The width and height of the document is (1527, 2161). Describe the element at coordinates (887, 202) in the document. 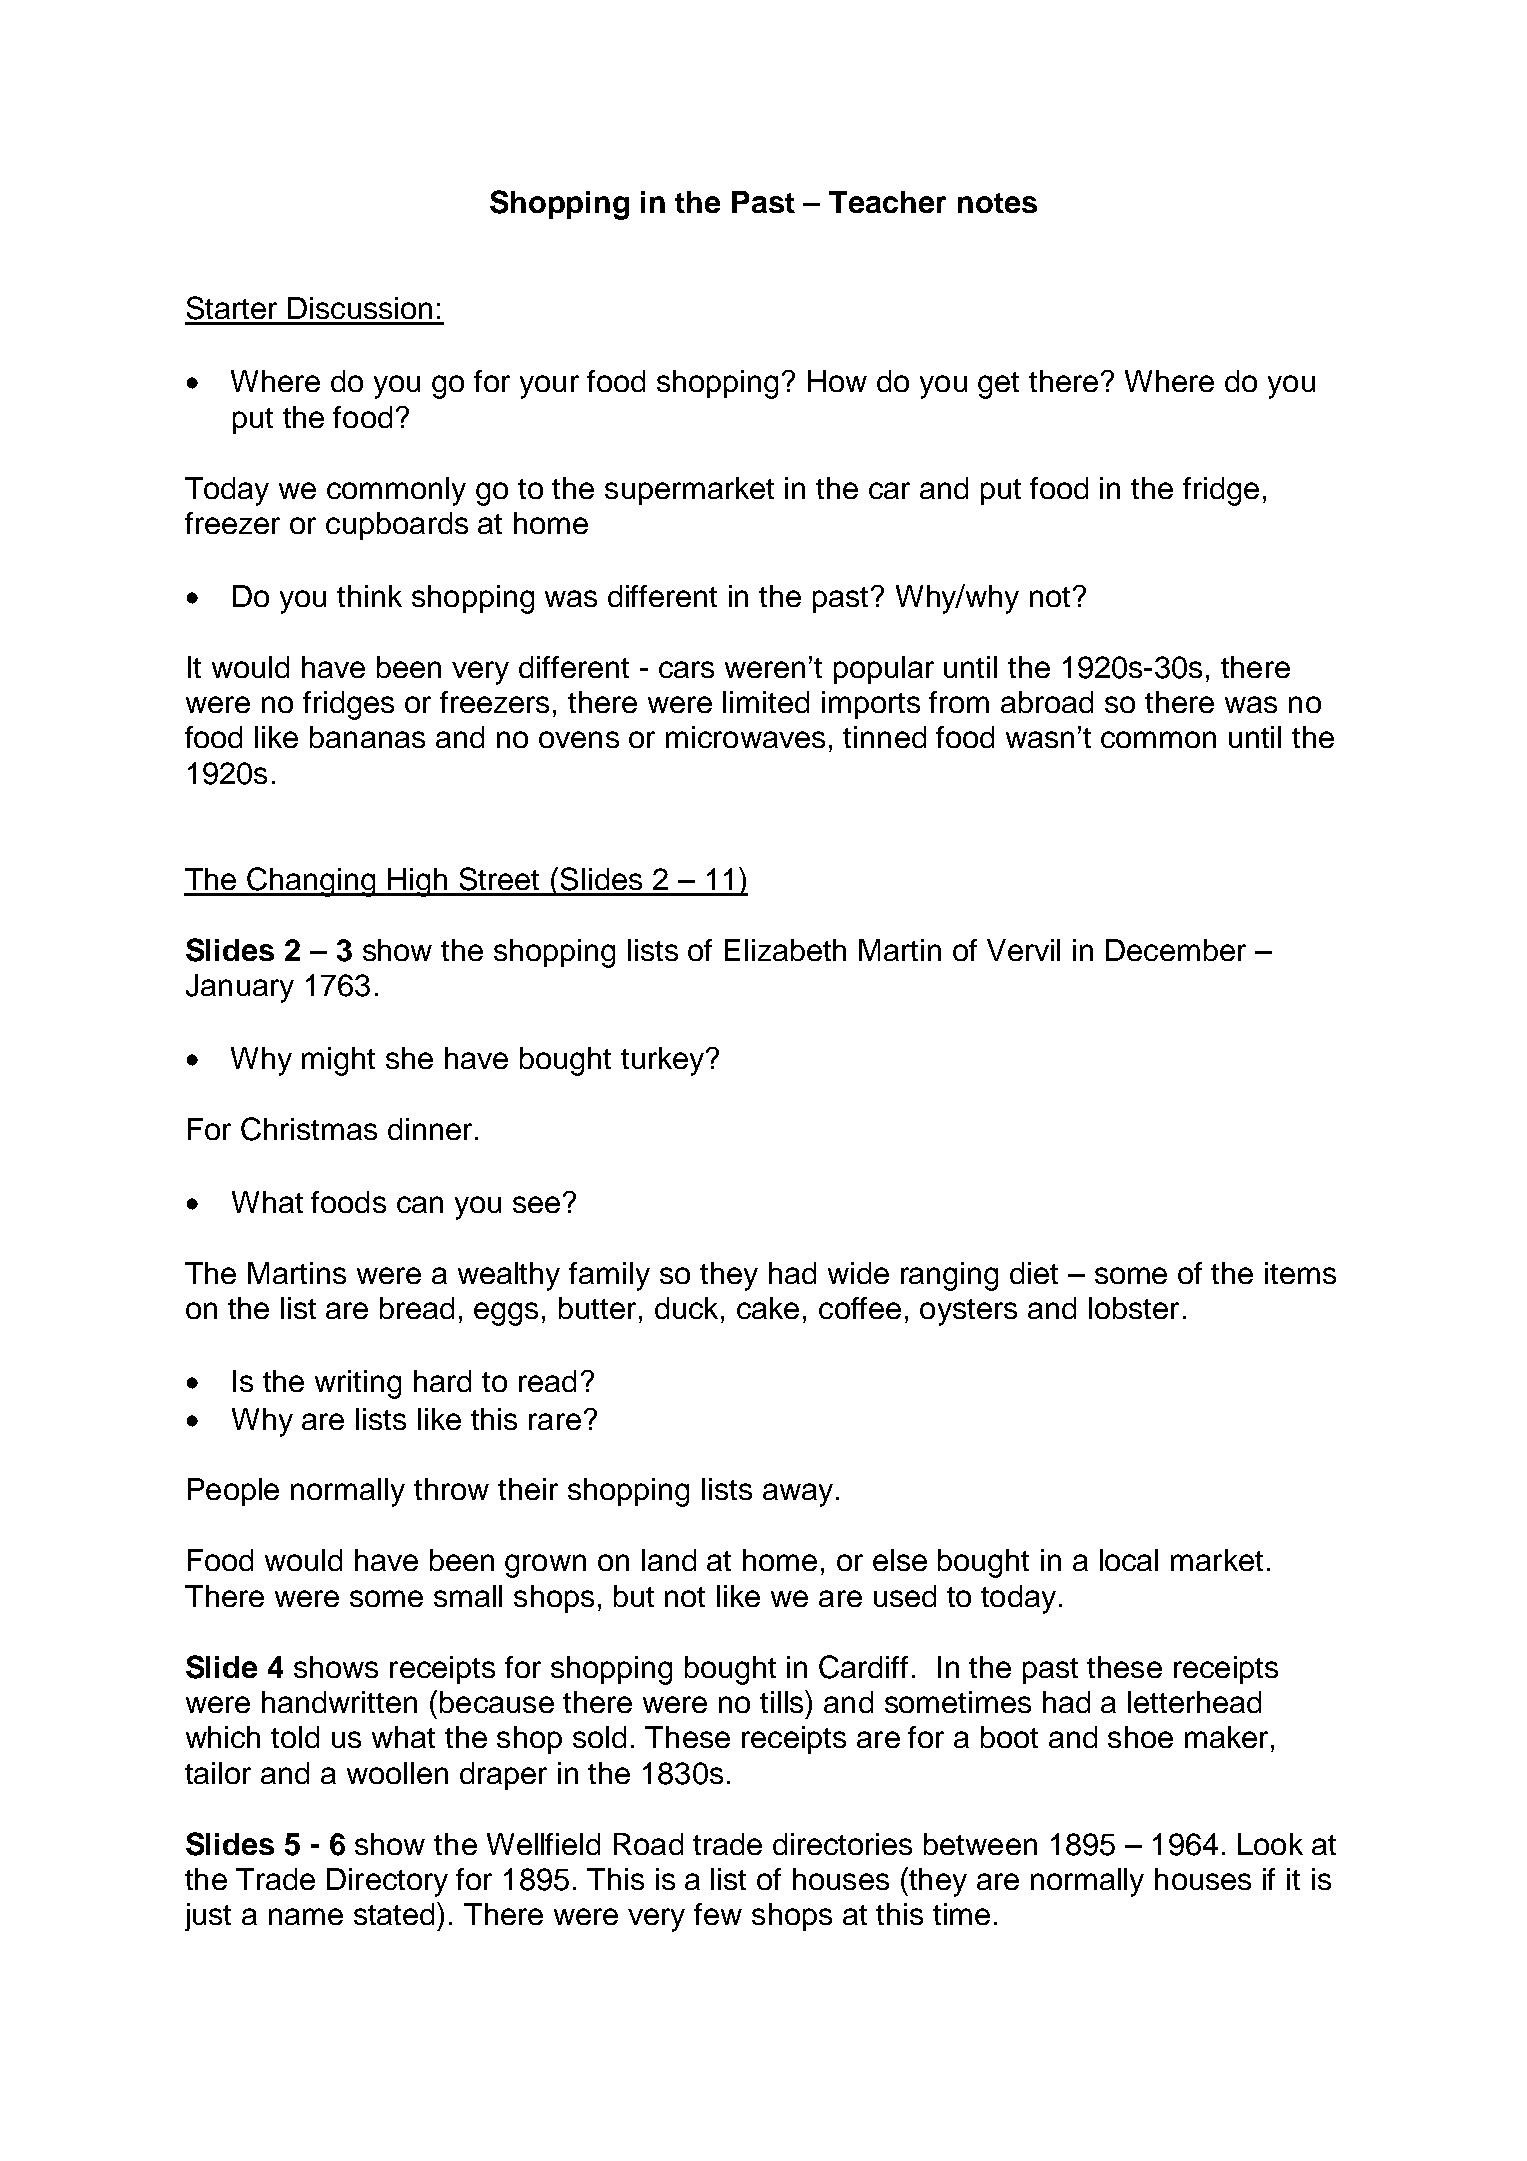

I see `Teacher` at that location.
